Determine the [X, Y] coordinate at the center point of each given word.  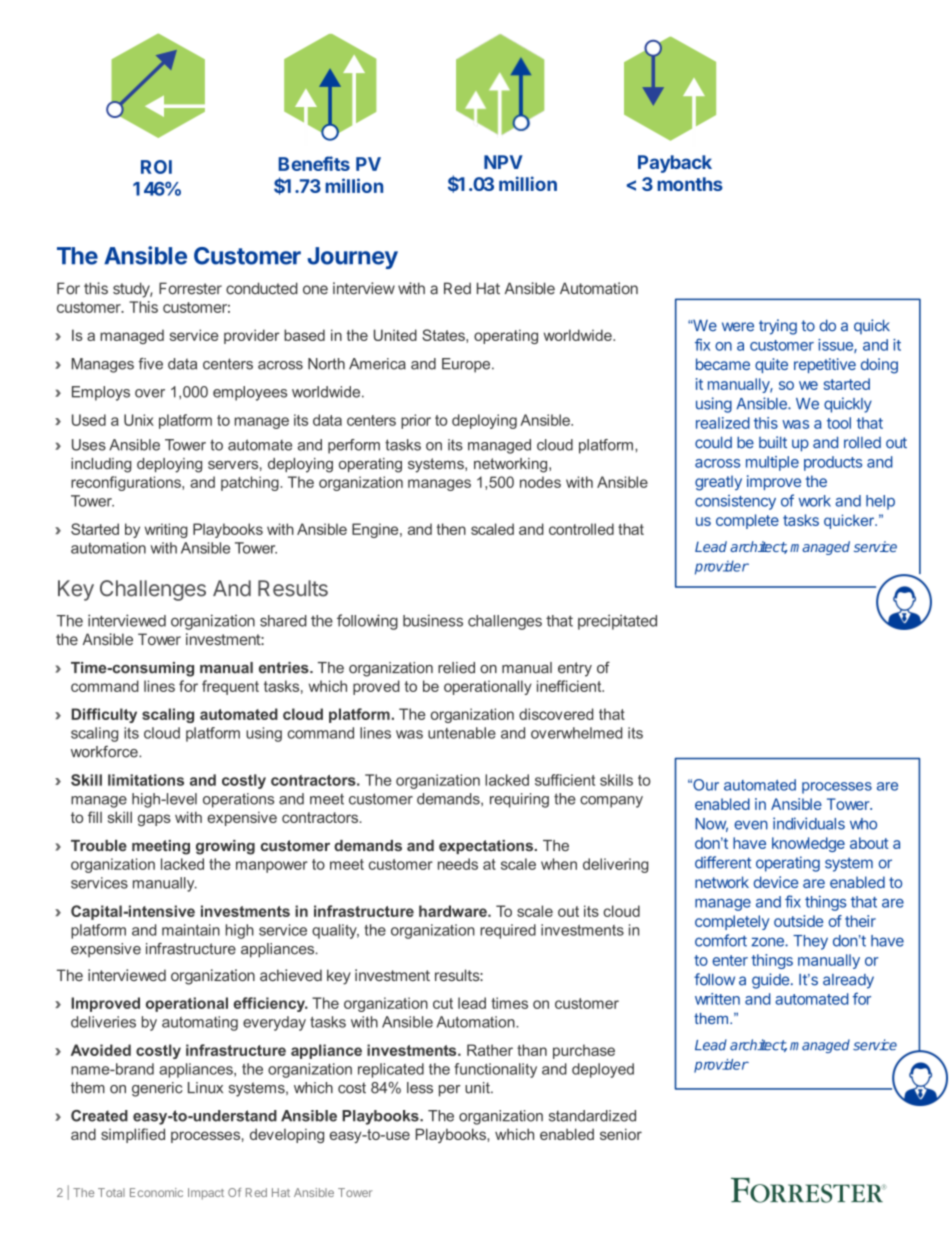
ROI [156, 167]
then [451, 529]
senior [621, 1134]
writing [166, 530]
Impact [206, 1194]
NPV [503, 162]
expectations [487, 847]
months [690, 184]
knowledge [808, 844]
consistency [735, 502]
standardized [592, 1116]
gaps [154, 820]
